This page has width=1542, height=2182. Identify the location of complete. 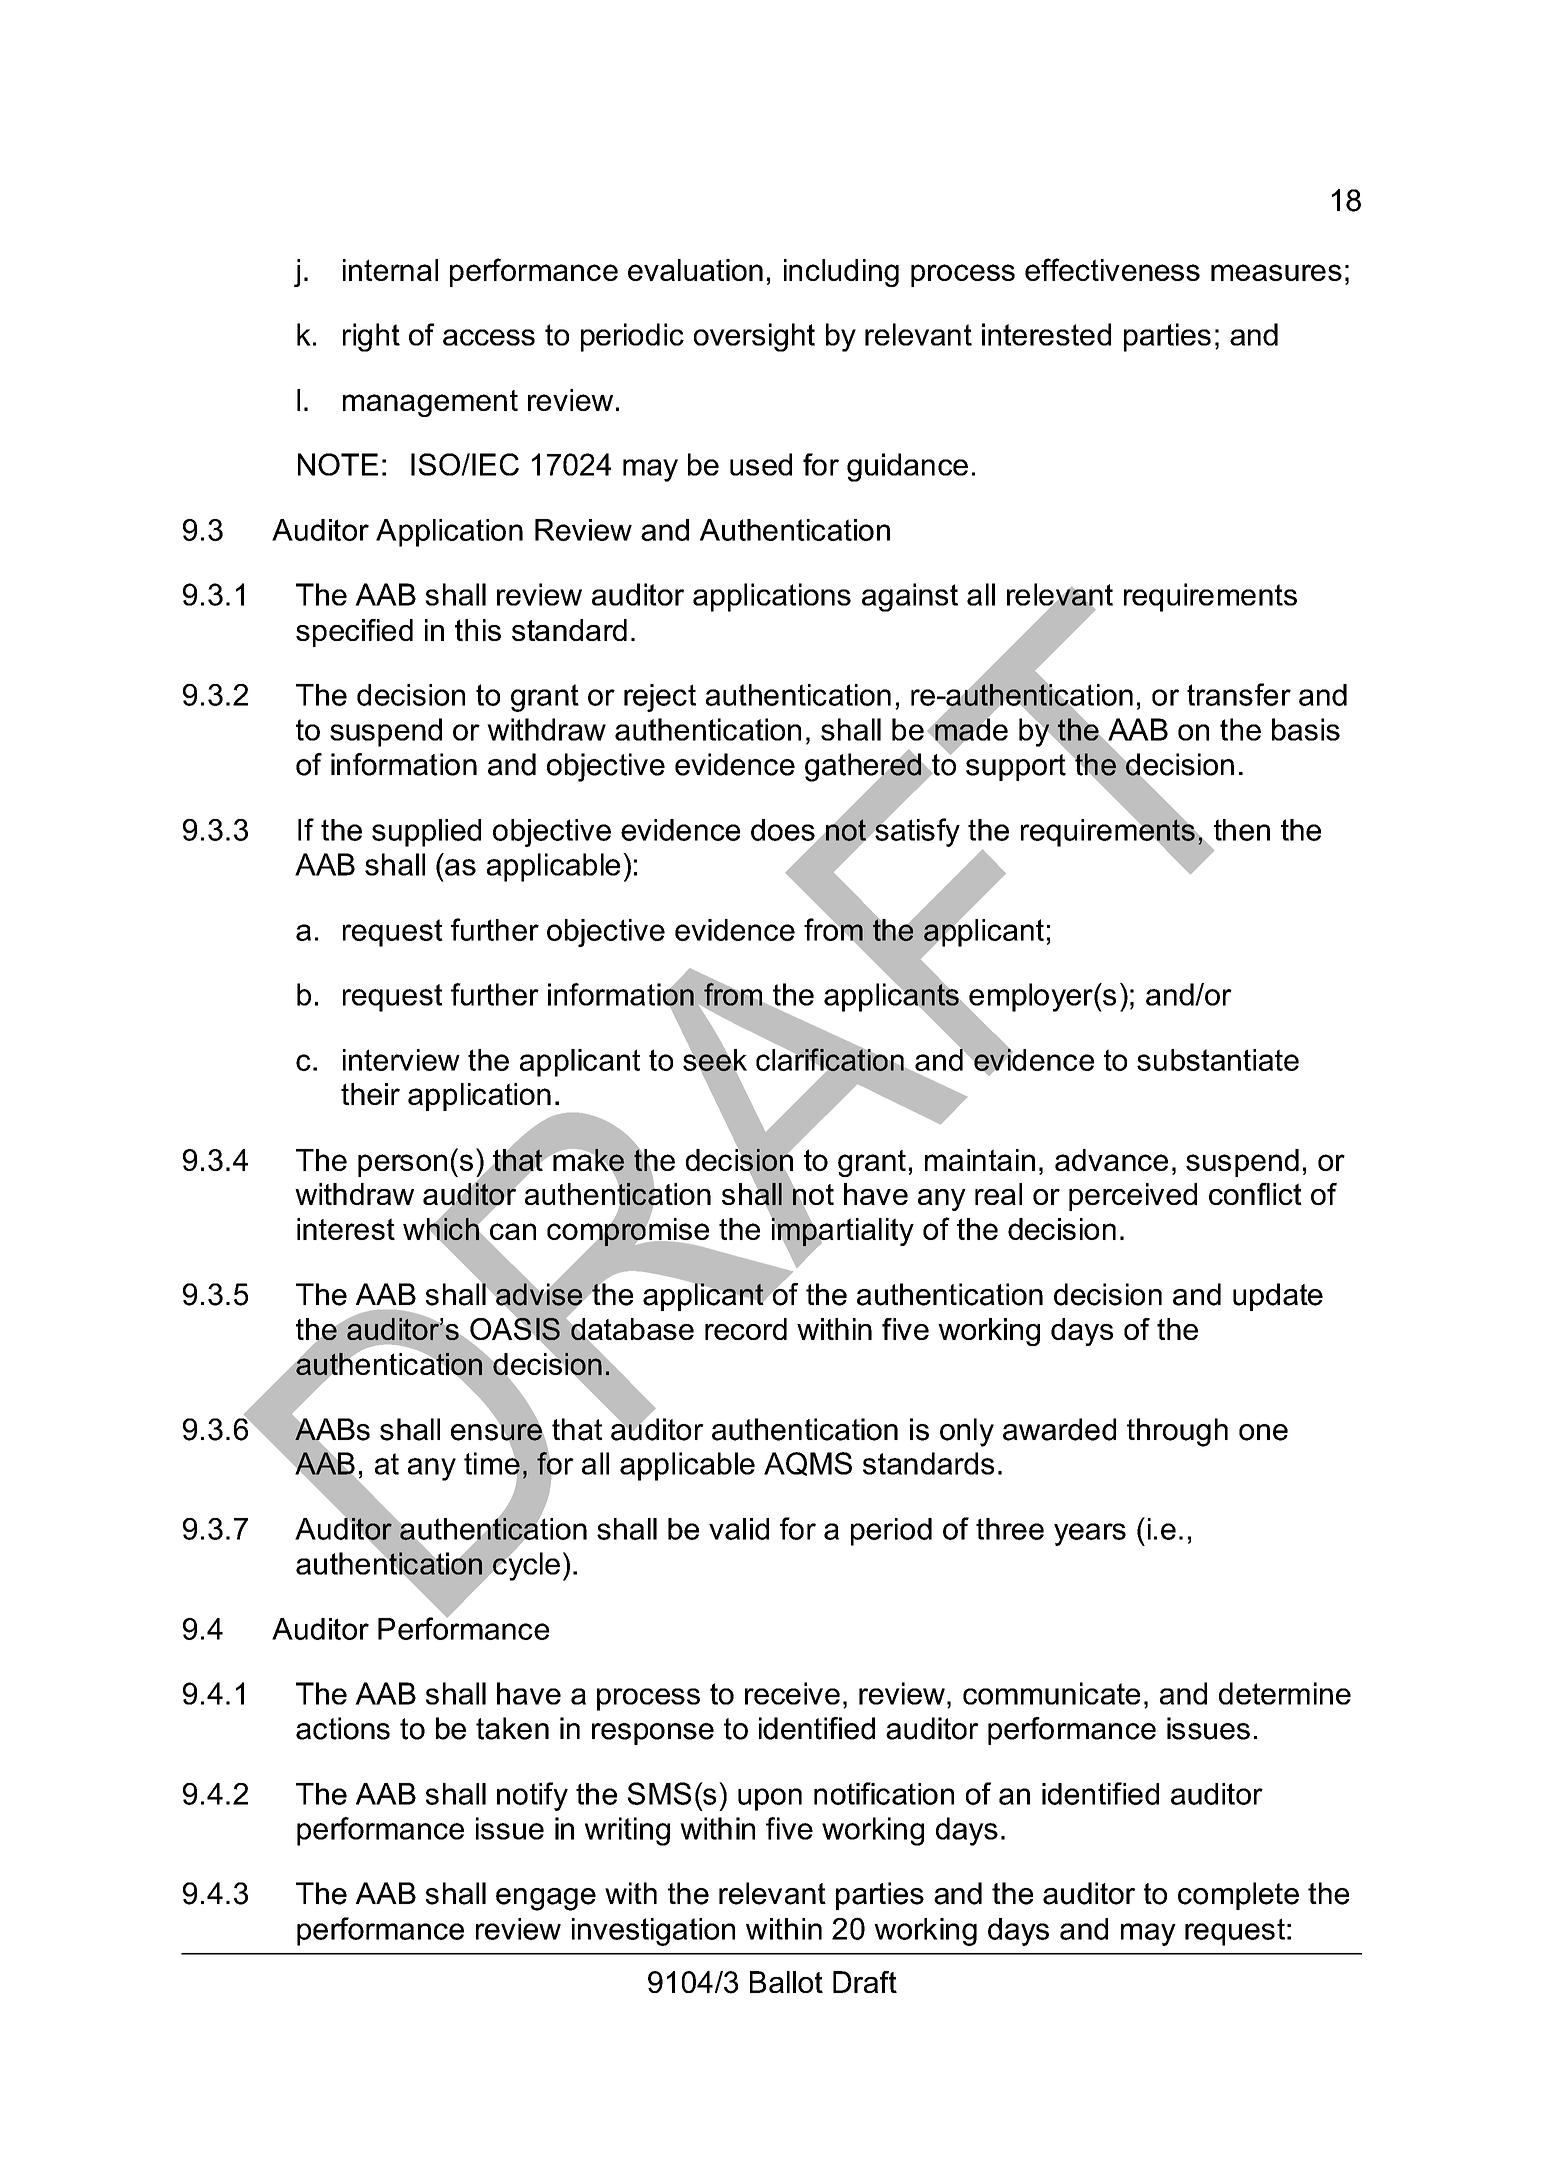
(1238, 1896).
